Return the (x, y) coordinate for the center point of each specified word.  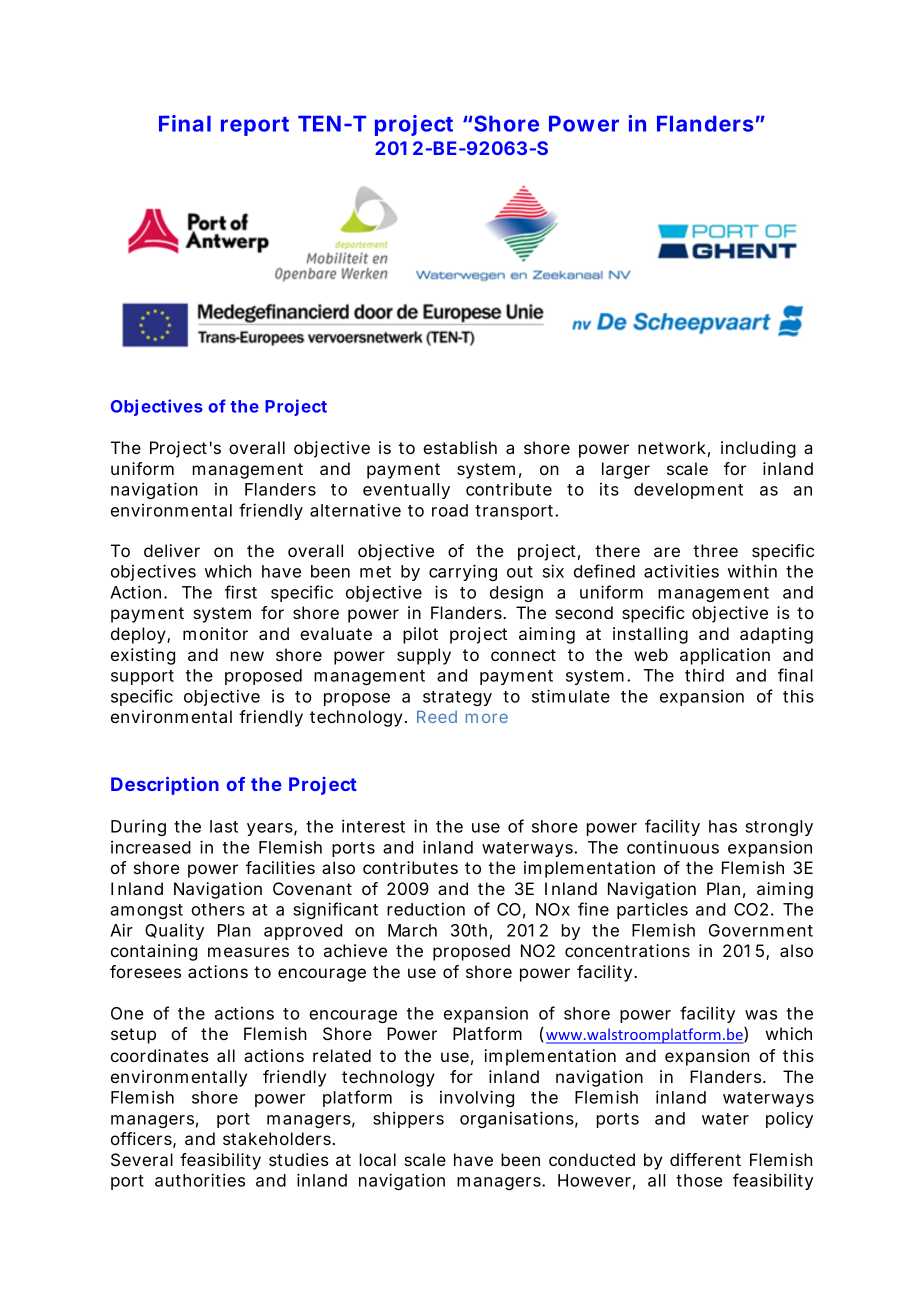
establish (460, 447)
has (723, 826)
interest (373, 826)
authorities (200, 1180)
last (224, 826)
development (688, 491)
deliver (172, 550)
